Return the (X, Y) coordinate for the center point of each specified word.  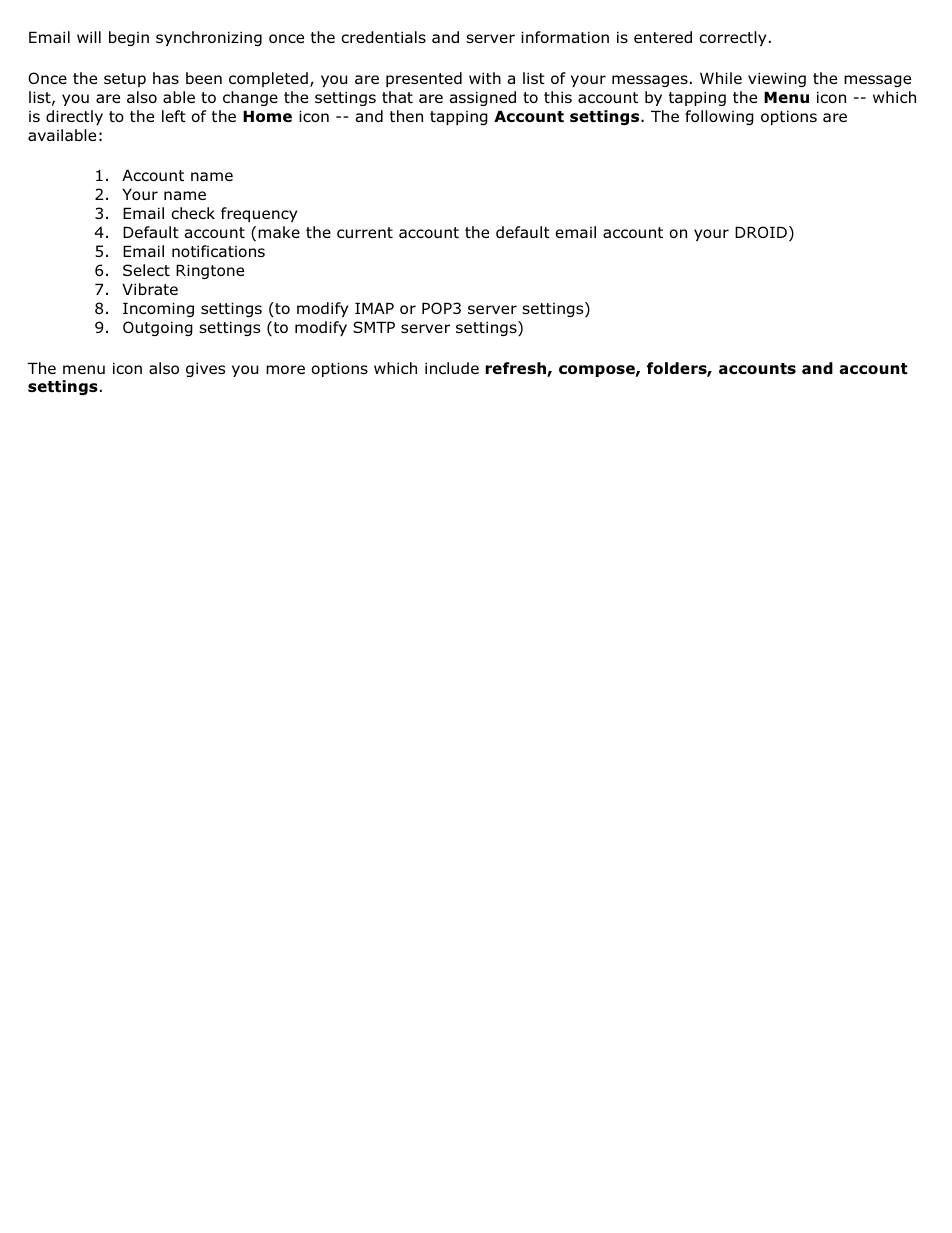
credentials (383, 37)
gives (205, 369)
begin (129, 38)
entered (663, 37)
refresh (517, 369)
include (452, 368)
